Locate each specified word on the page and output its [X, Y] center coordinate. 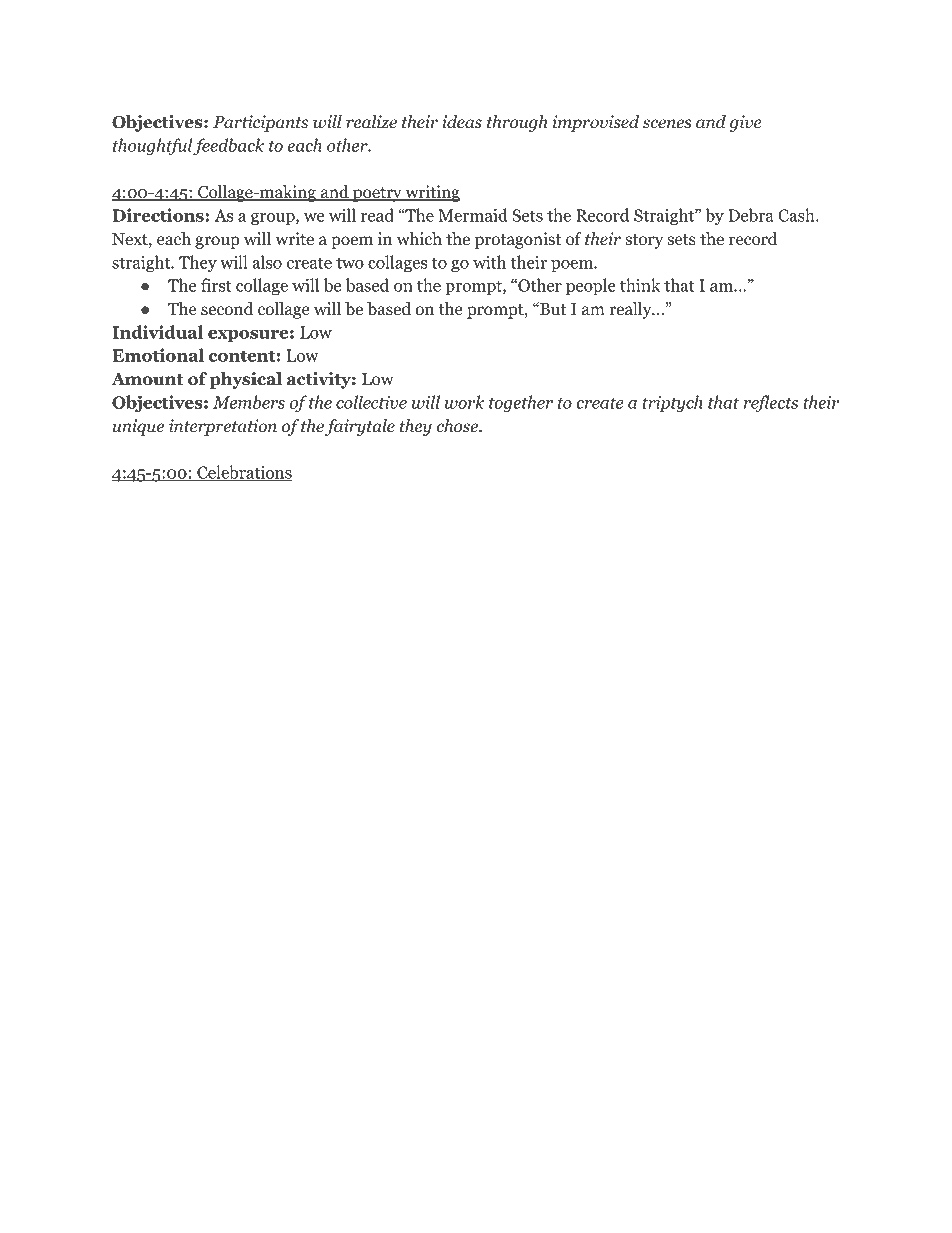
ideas [462, 122]
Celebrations [243, 473]
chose [458, 426]
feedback [228, 146]
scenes [667, 124]
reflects [771, 403]
